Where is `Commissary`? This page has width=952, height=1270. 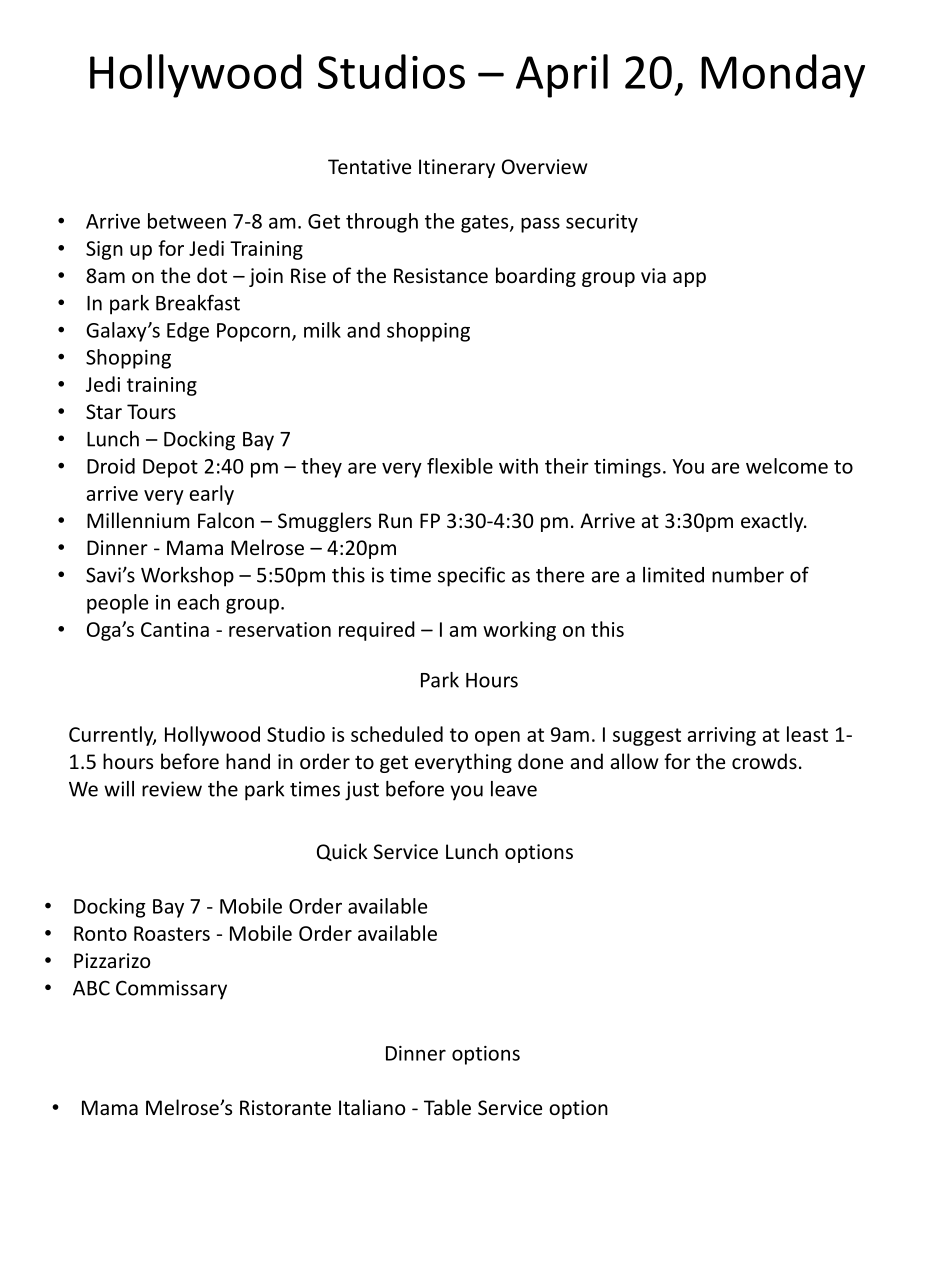 Commissary is located at coordinates (171, 990).
